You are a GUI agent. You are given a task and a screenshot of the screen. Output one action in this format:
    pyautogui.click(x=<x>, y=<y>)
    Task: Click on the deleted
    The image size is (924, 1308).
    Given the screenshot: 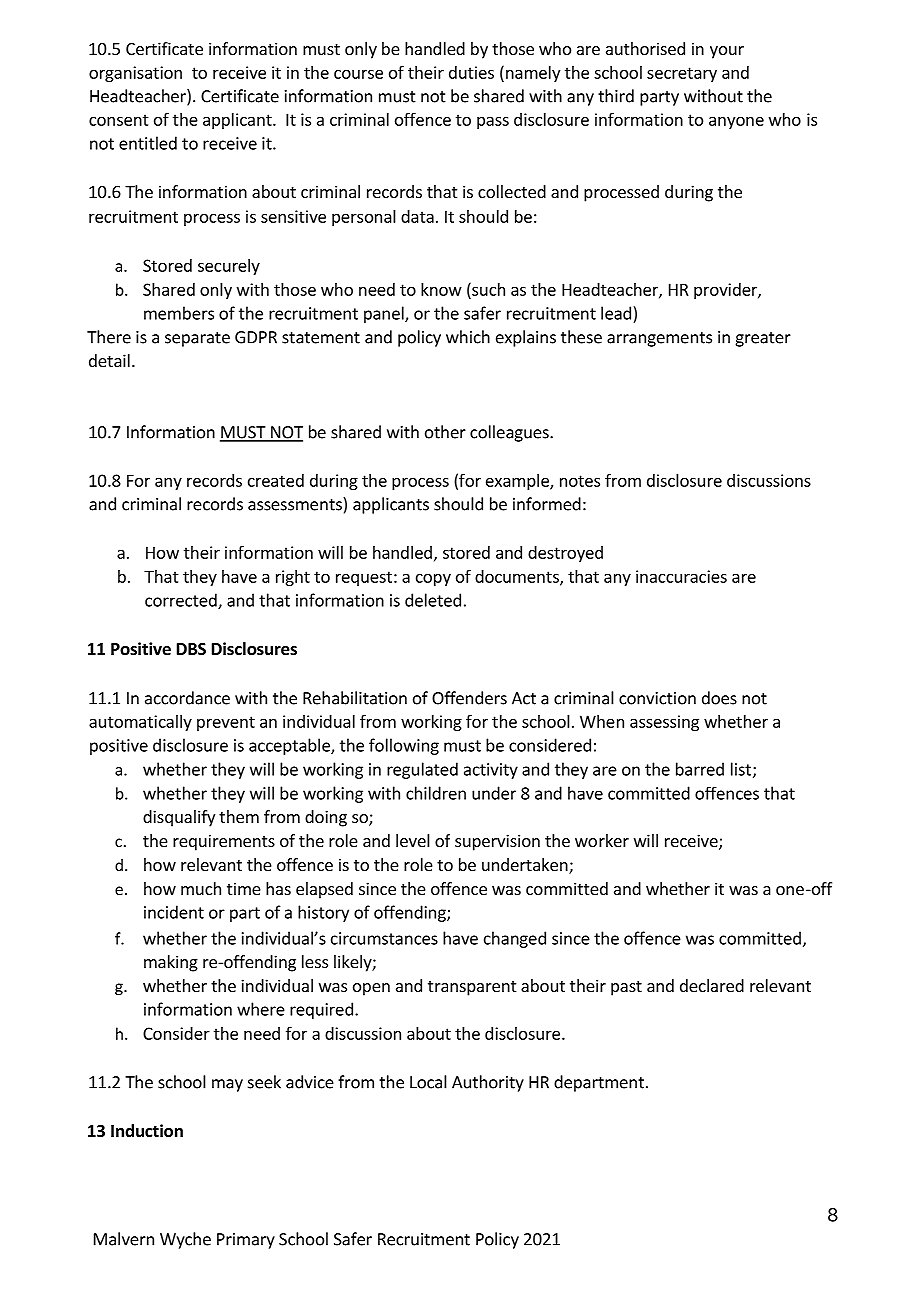 What is the action you would take?
    pyautogui.click(x=433, y=600)
